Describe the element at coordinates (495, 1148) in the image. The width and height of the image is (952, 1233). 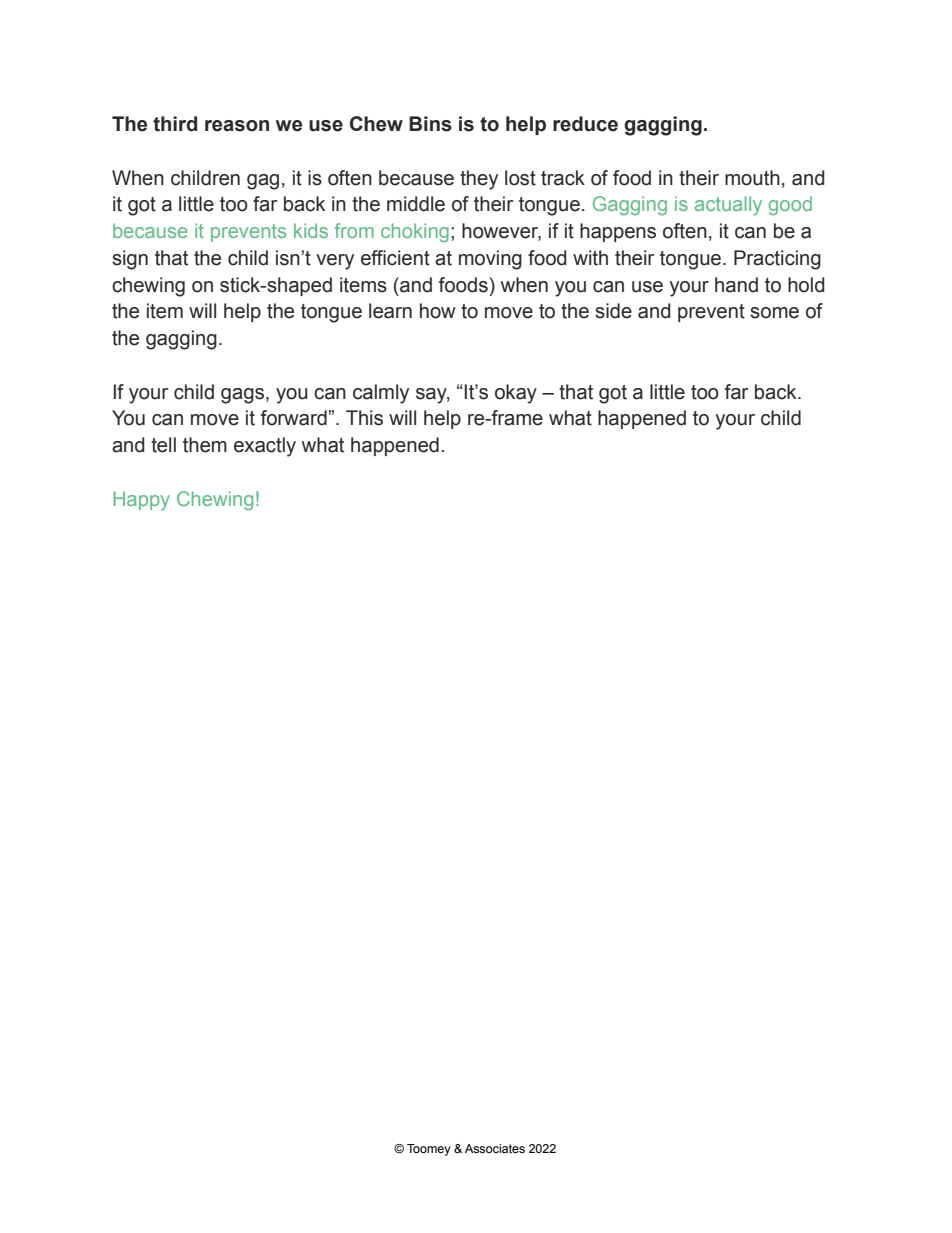
I see `Associates` at that location.
